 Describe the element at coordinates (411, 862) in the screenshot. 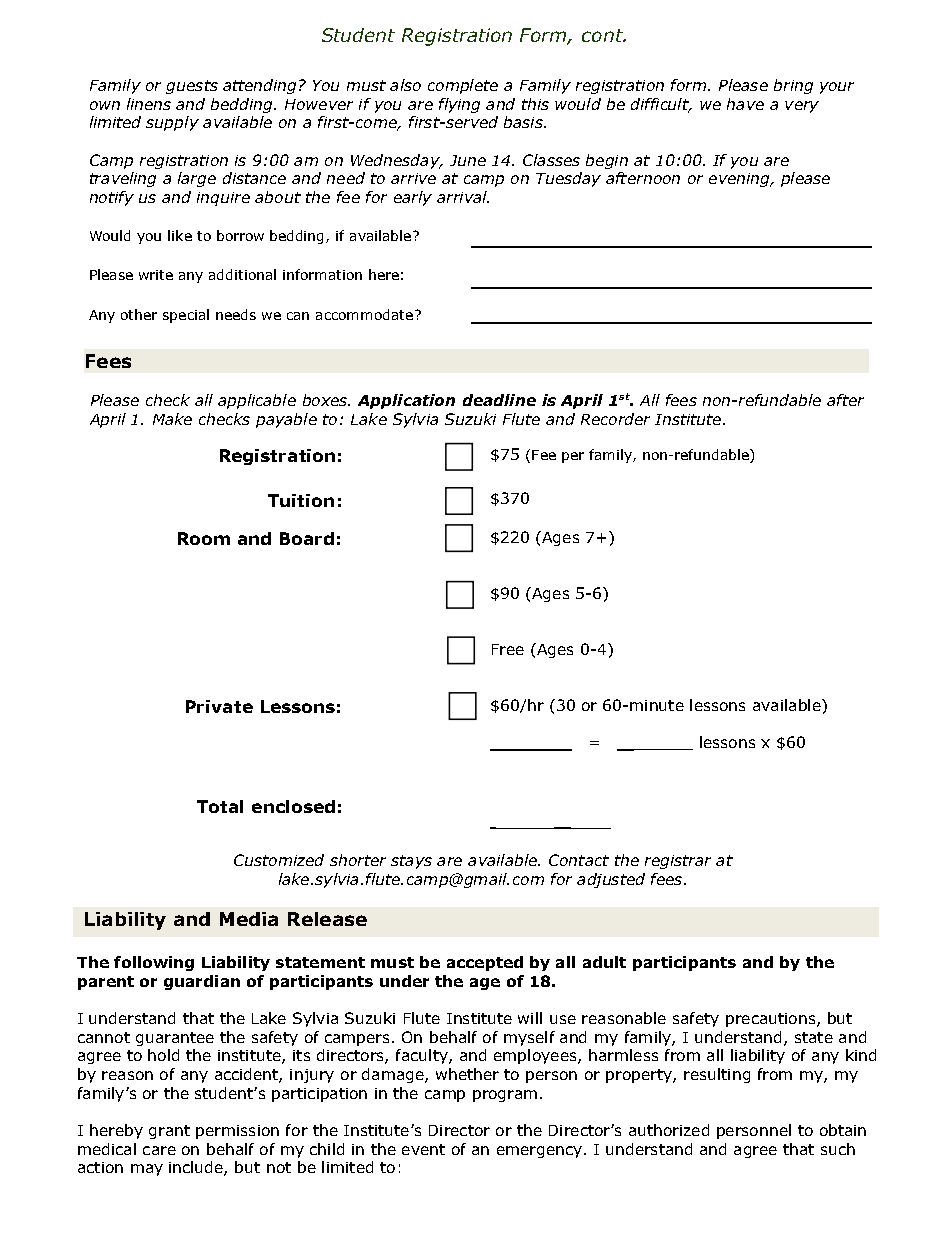

I see `stays` at that location.
